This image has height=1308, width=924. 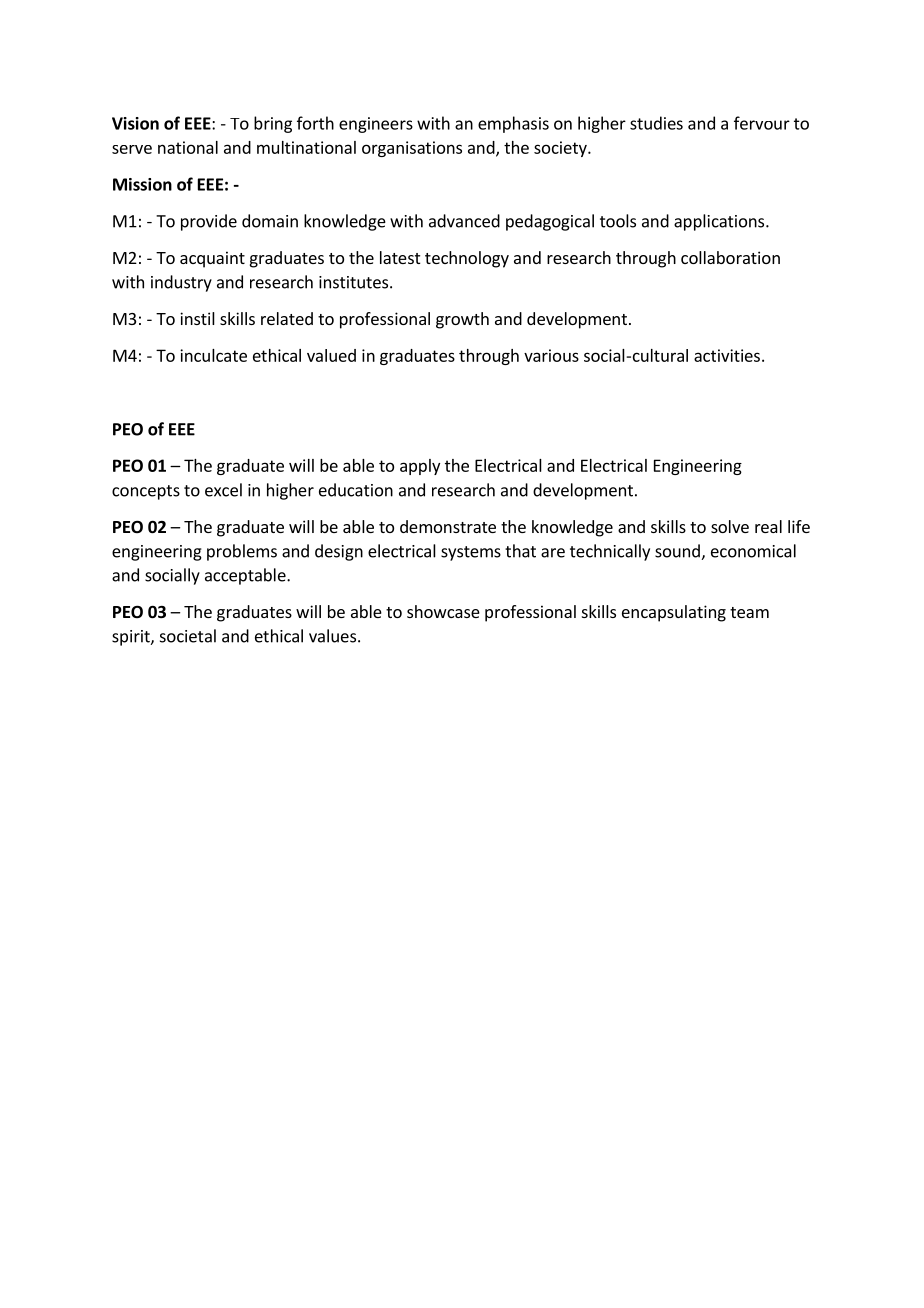 What do you see at coordinates (443, 611) in the image?
I see `showcase` at bounding box center [443, 611].
